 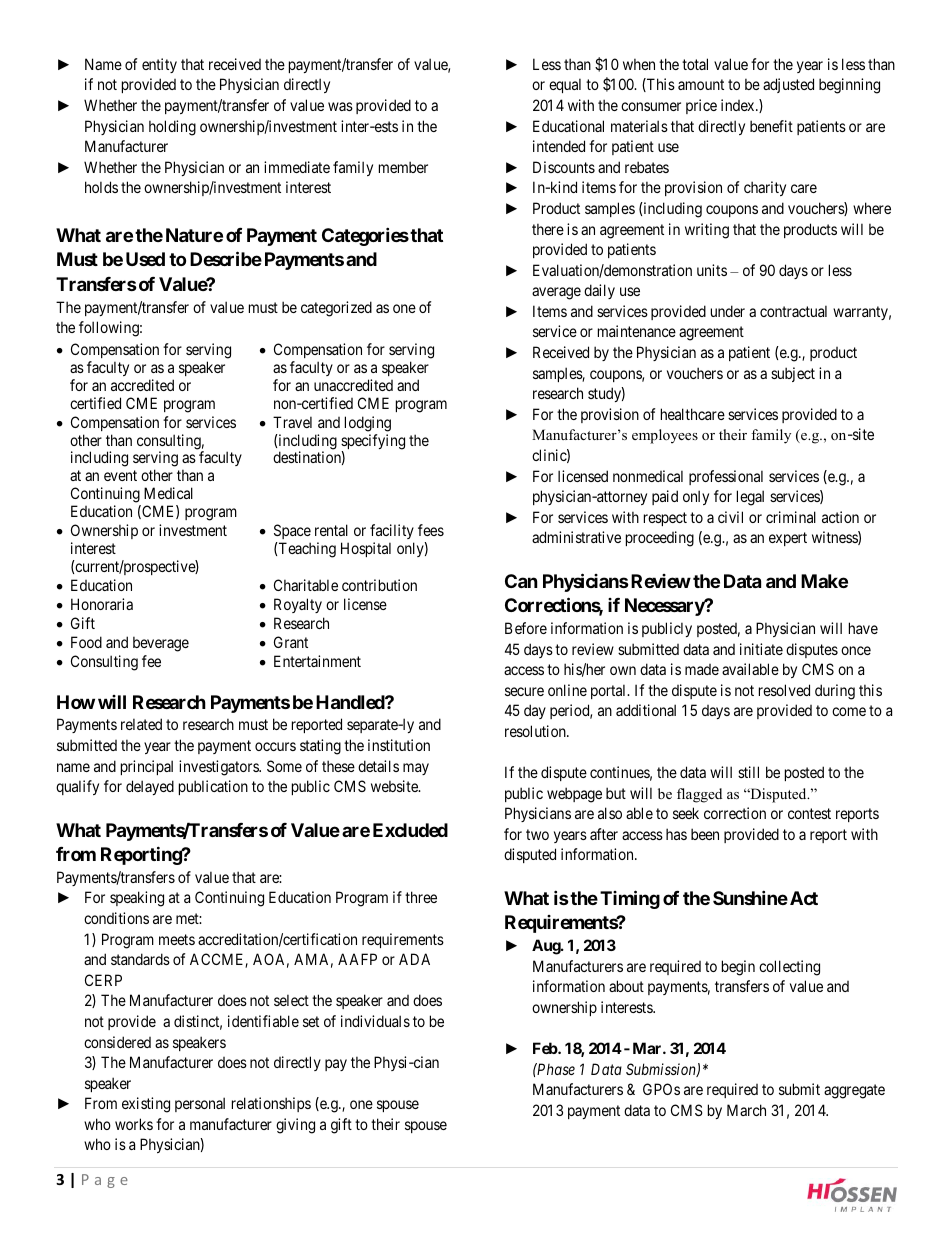 What do you see at coordinates (761, 649) in the screenshot?
I see `initiate` at bounding box center [761, 649].
